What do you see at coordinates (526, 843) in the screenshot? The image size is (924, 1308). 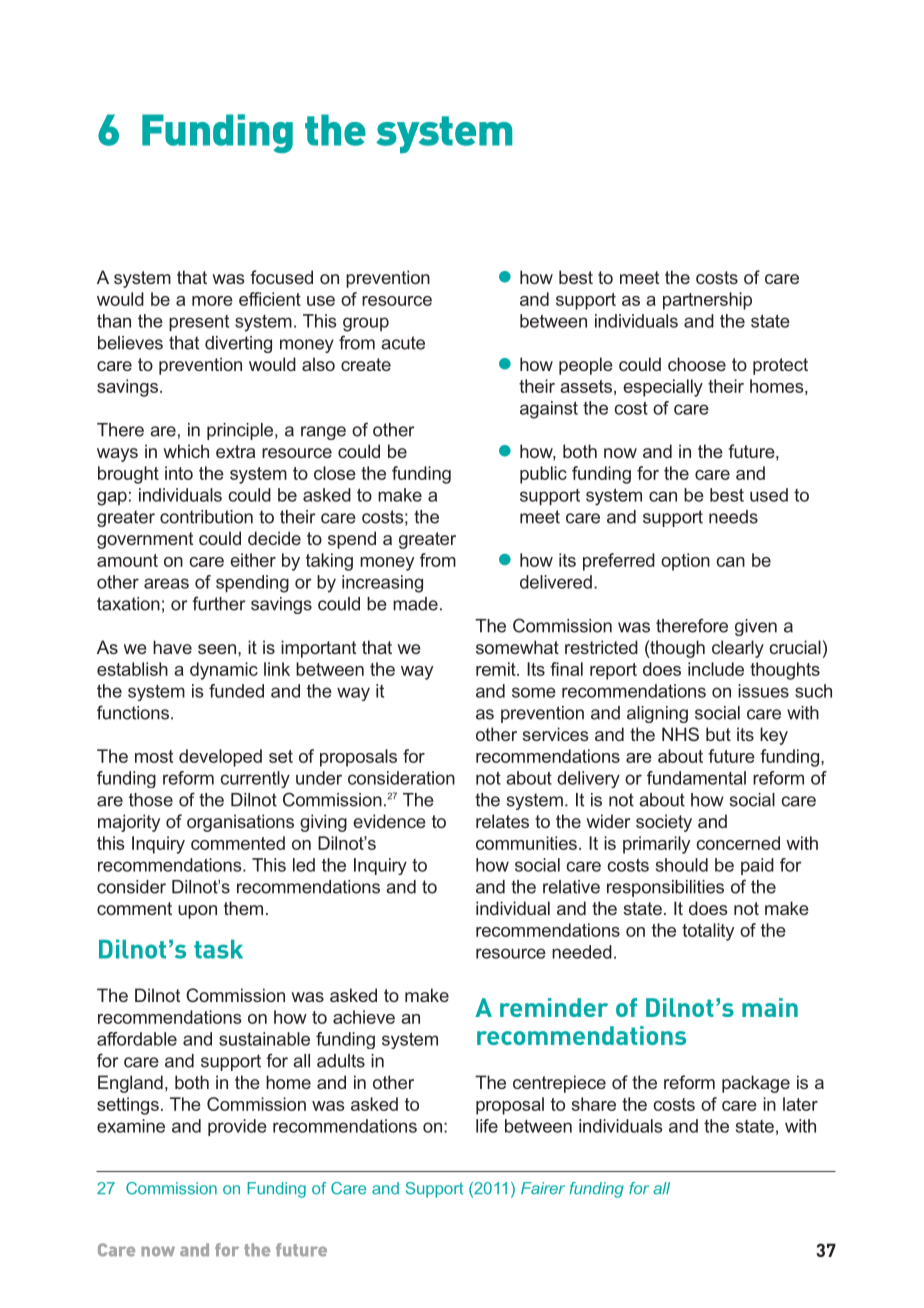 I see `communities` at bounding box center [526, 843].
